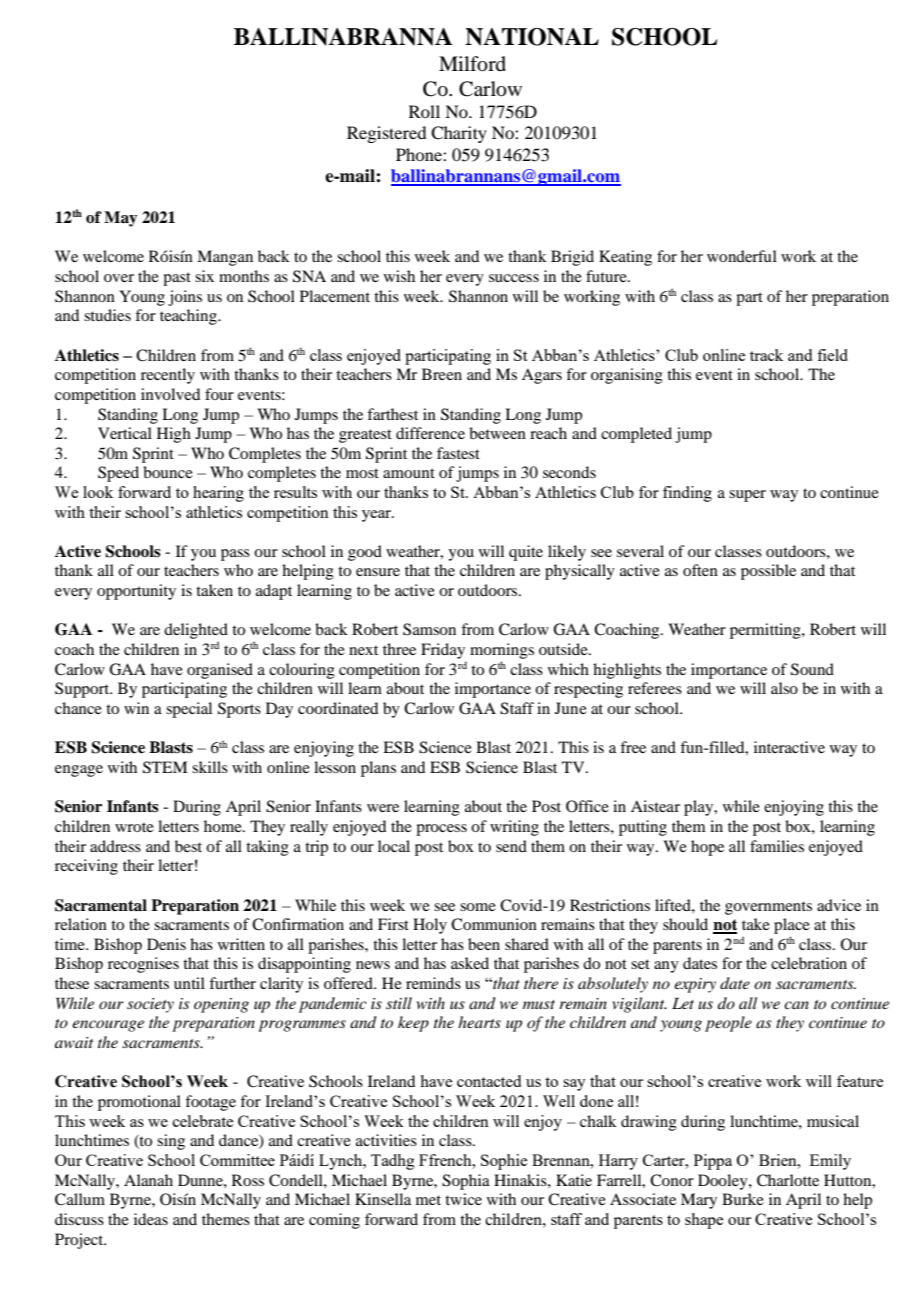 The image size is (924, 1307). What do you see at coordinates (168, 472) in the image?
I see `bounce` at bounding box center [168, 472].
